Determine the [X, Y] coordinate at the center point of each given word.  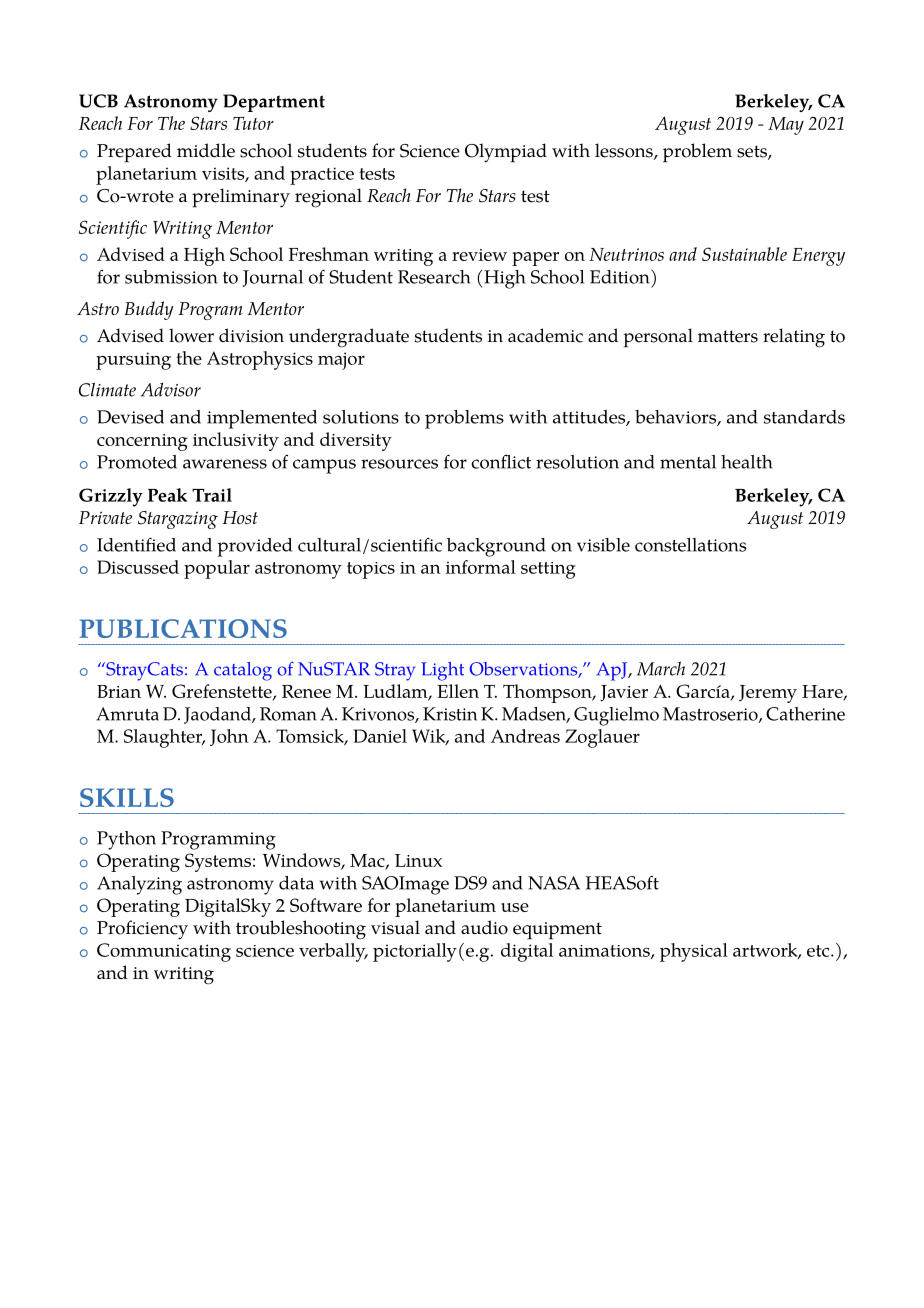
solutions [361, 417]
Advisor [171, 390]
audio [484, 927]
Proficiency [142, 930]
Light [442, 671]
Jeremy [768, 694]
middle [206, 150]
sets [753, 152]
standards [804, 417]
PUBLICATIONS [183, 628]
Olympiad [506, 153]
